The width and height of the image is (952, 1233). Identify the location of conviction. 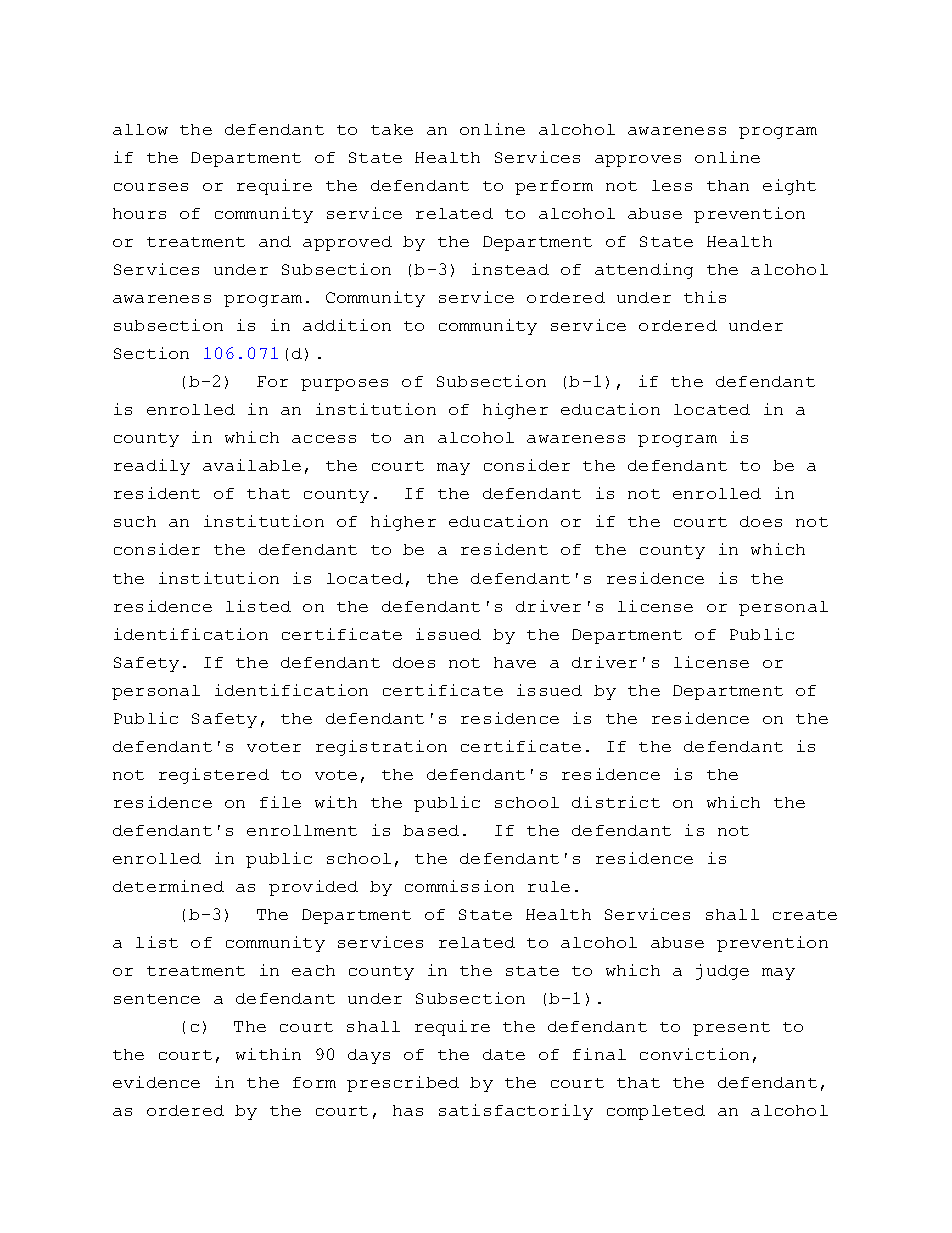
(694, 1054).
